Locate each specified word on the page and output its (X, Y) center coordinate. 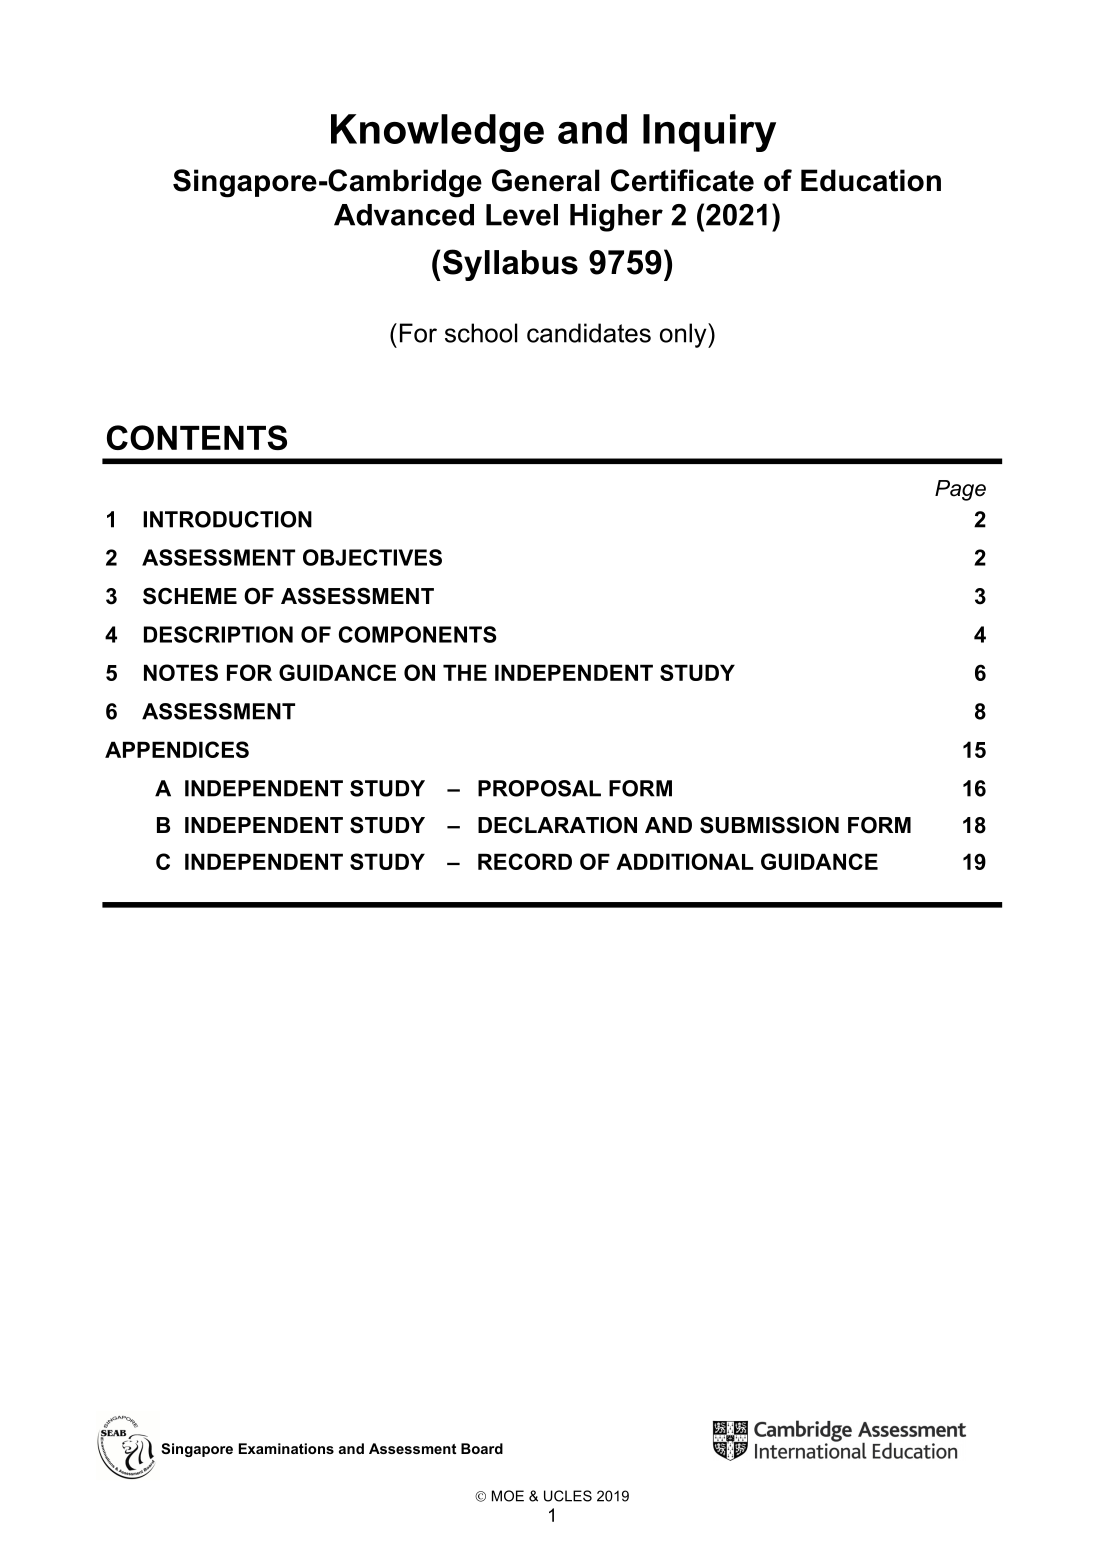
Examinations (286, 1448)
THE (465, 672)
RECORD (525, 861)
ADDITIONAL (684, 861)
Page (960, 490)
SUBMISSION (769, 825)
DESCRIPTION (218, 634)
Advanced (404, 215)
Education (871, 180)
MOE (508, 1496)
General (546, 180)
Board (482, 1448)
